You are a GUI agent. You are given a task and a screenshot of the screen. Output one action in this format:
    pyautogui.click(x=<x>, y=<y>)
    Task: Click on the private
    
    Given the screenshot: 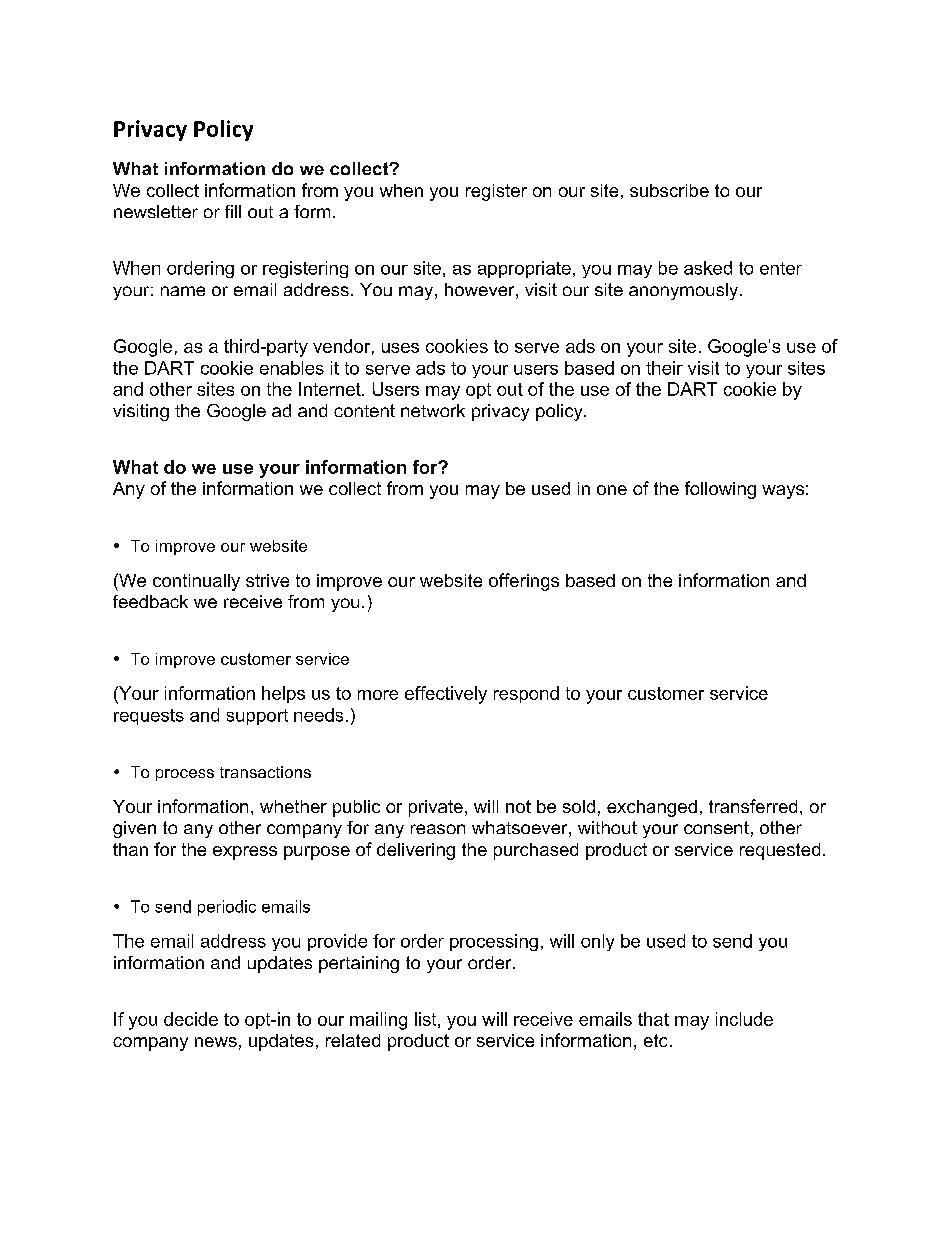 What is the action you would take?
    pyautogui.click(x=436, y=808)
